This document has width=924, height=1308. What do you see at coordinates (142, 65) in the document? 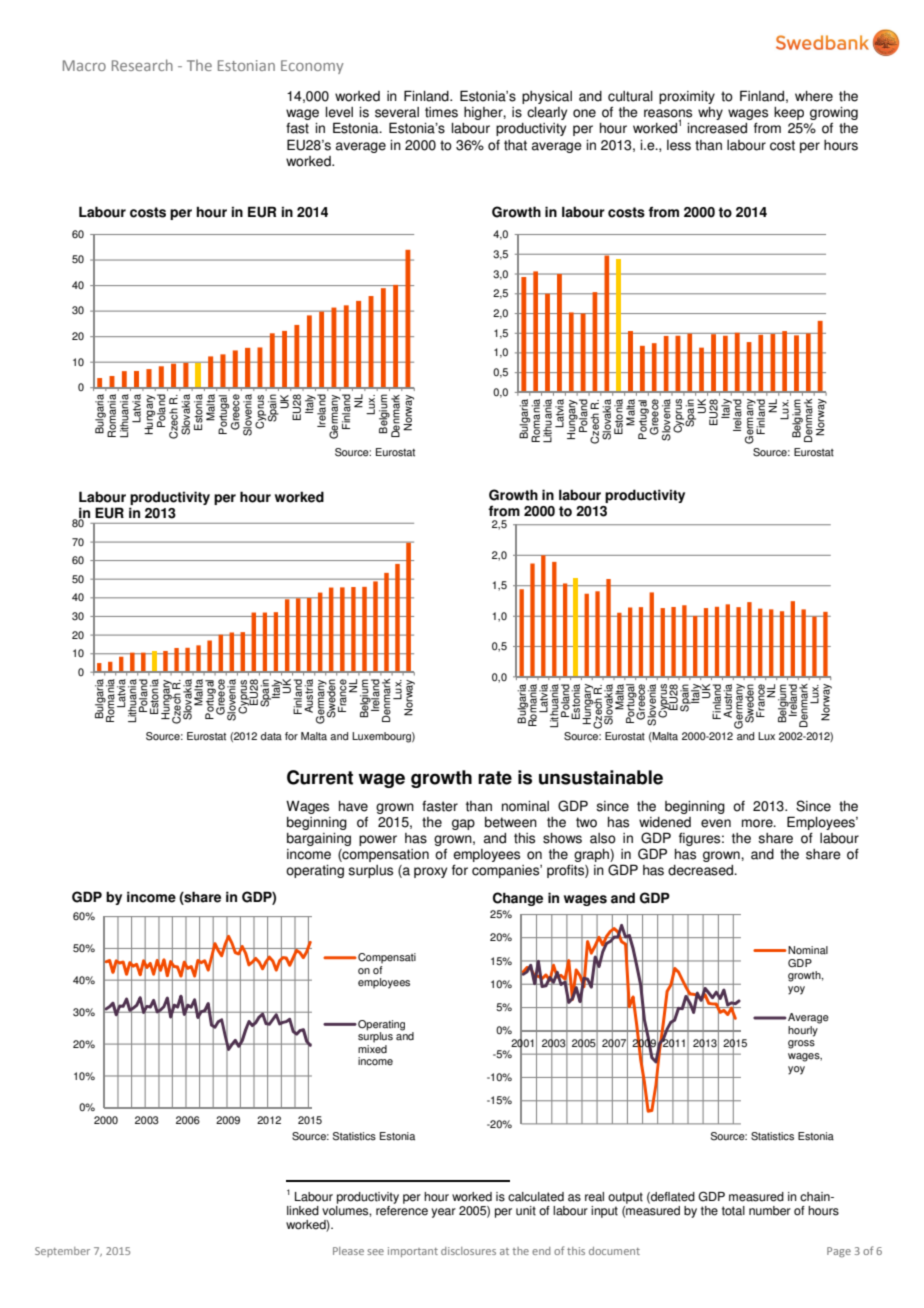
I see `Research` at bounding box center [142, 65].
